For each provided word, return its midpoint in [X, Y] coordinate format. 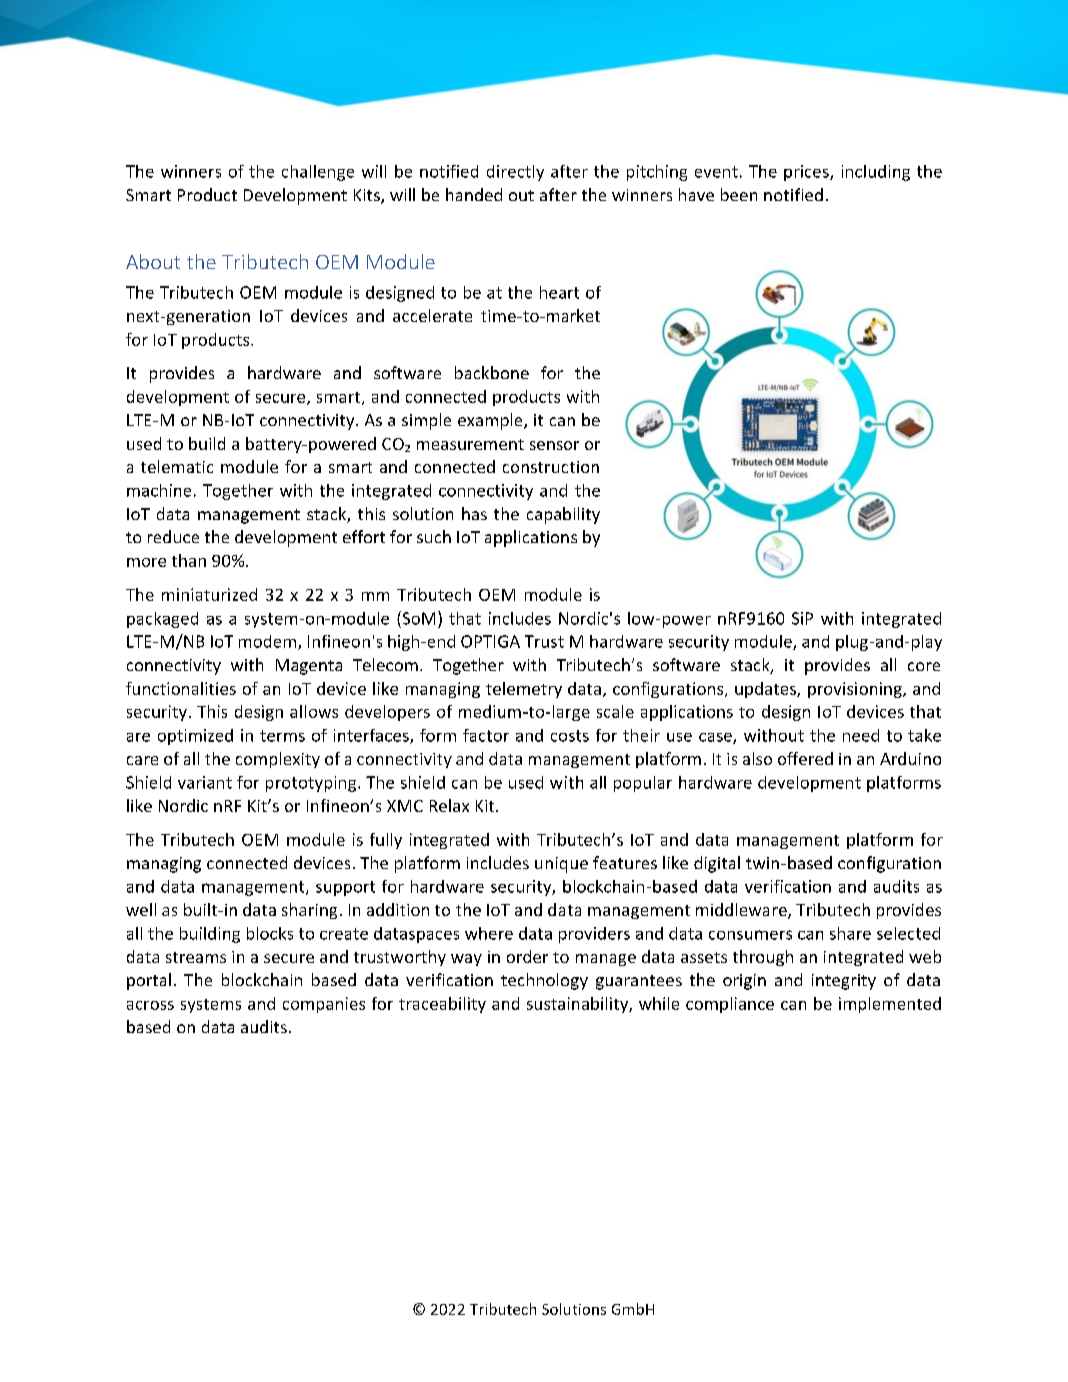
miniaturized [209, 594]
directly [515, 173]
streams [196, 957]
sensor [554, 445]
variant [205, 782]
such [434, 536]
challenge [318, 173]
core [924, 666]
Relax [449, 805]
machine [159, 490]
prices [807, 173]
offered [805, 758]
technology [544, 981]
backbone [492, 372]
